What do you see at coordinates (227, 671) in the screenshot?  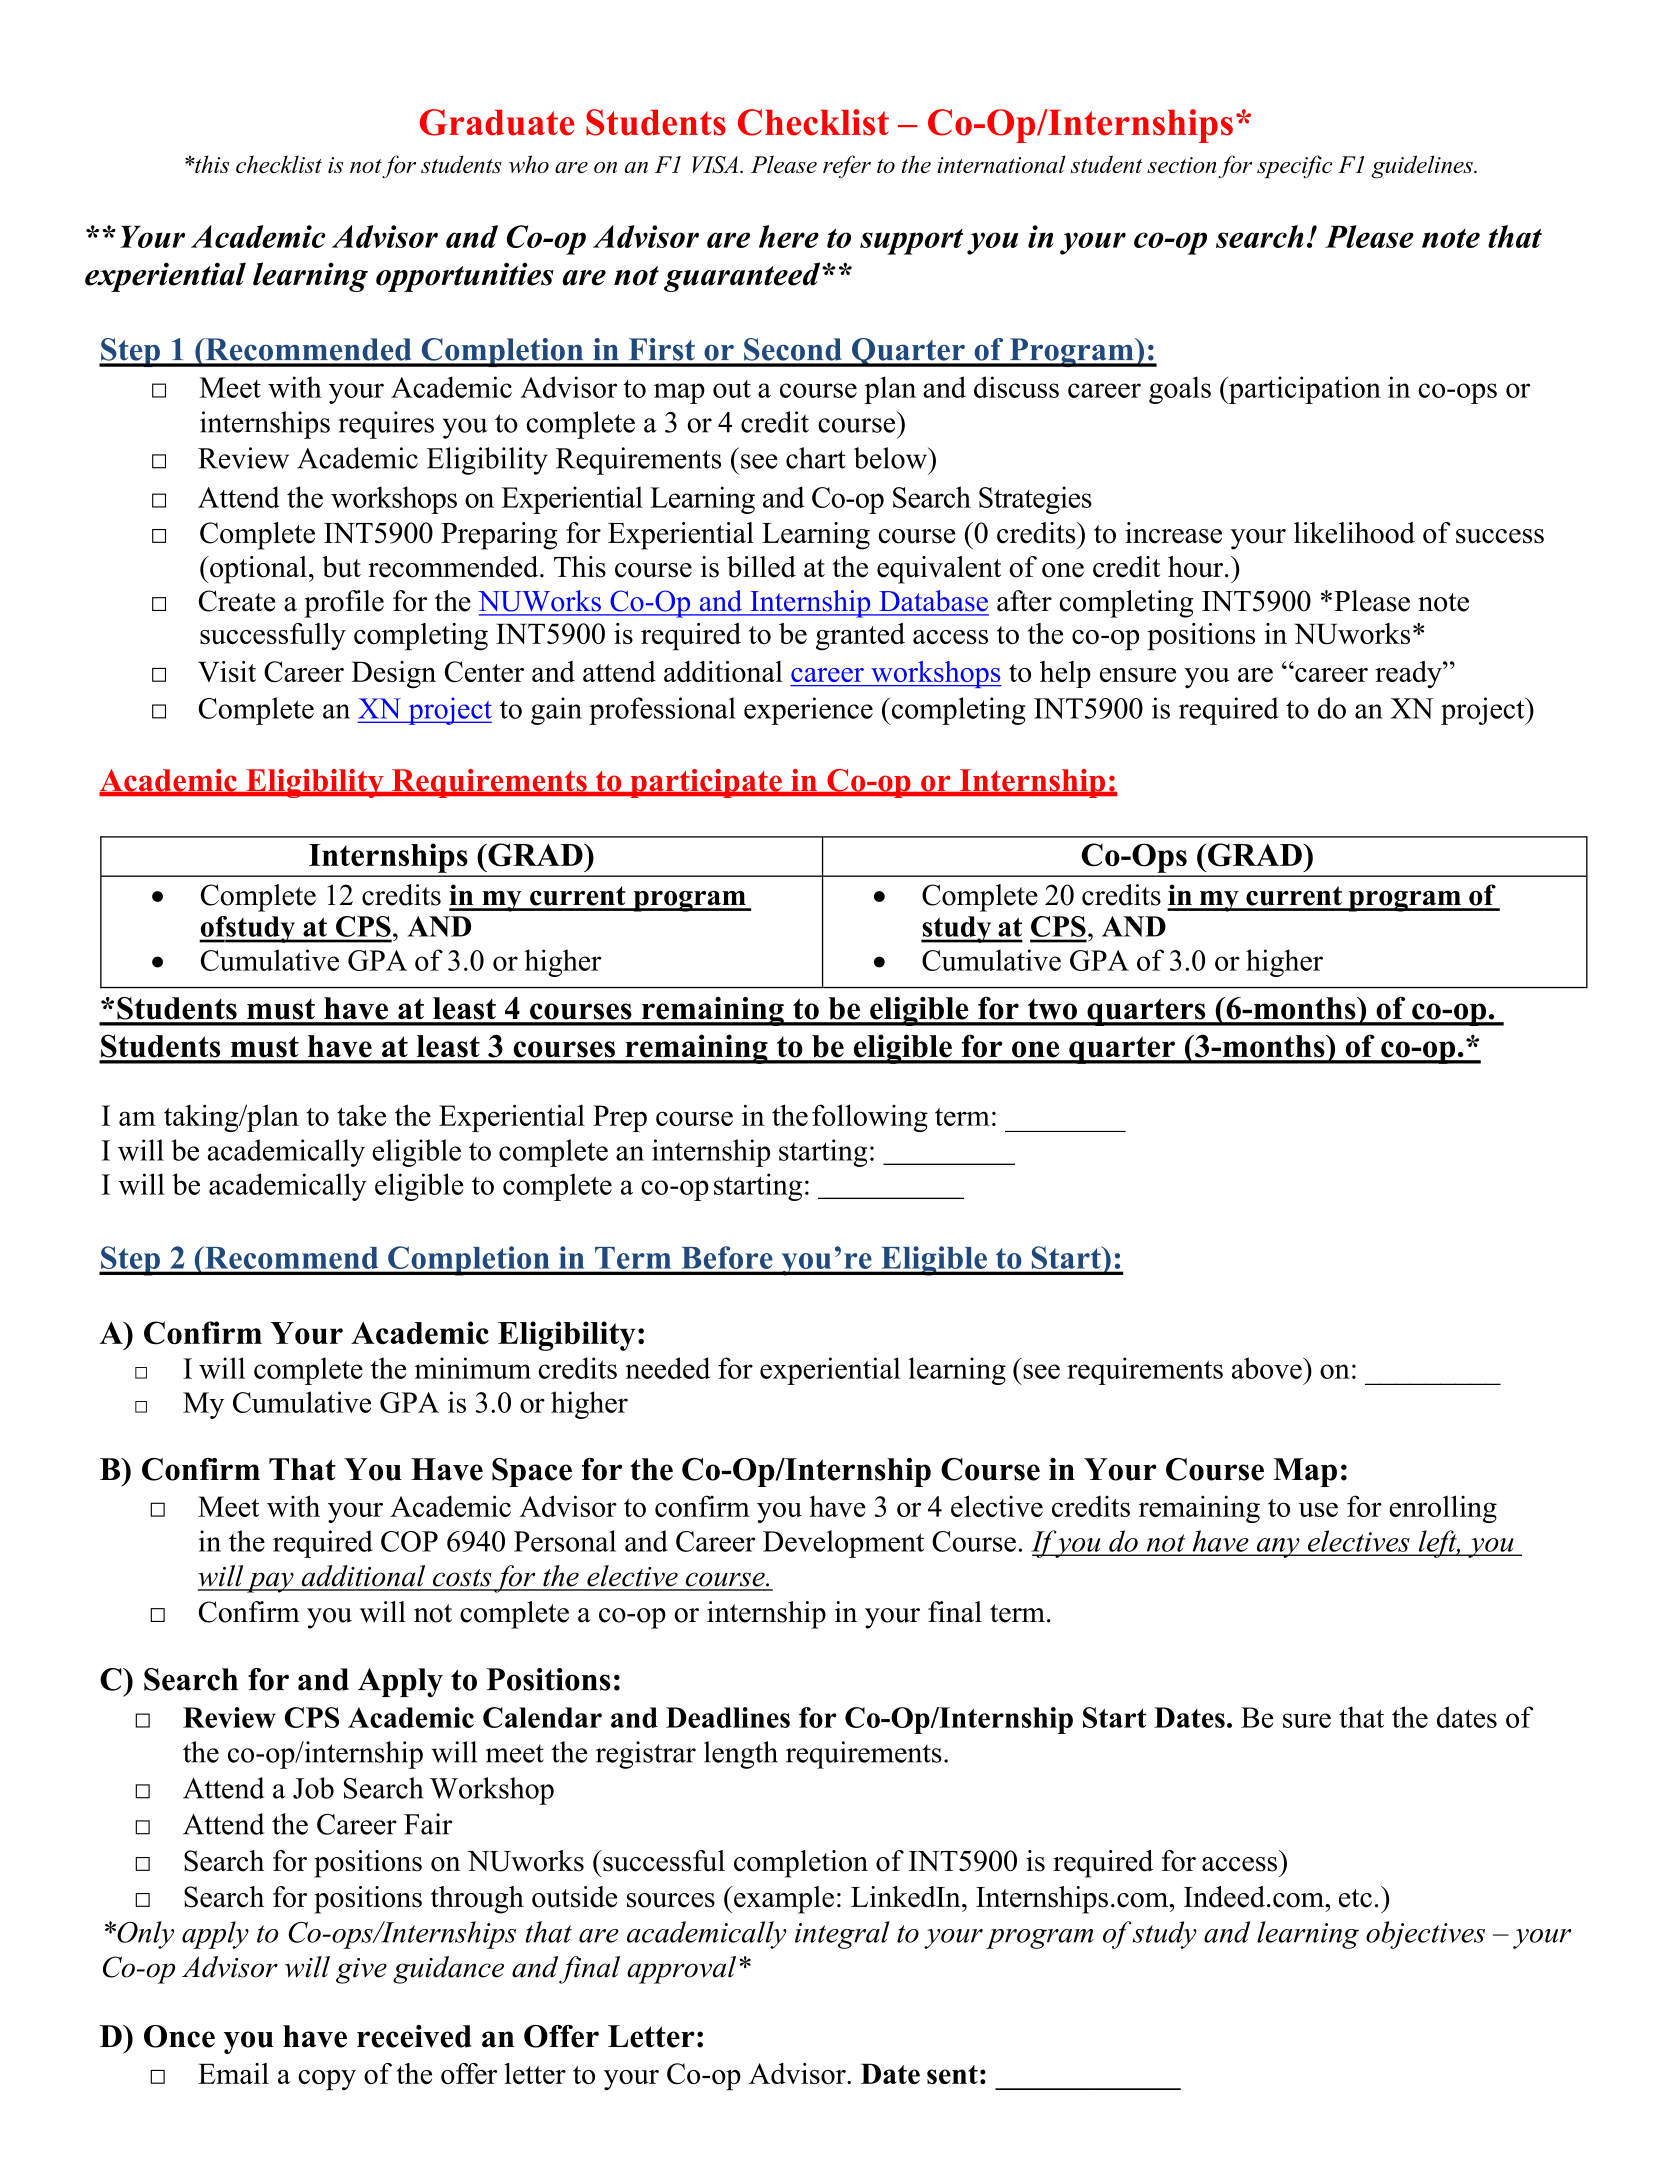 I see `Visit` at bounding box center [227, 671].
